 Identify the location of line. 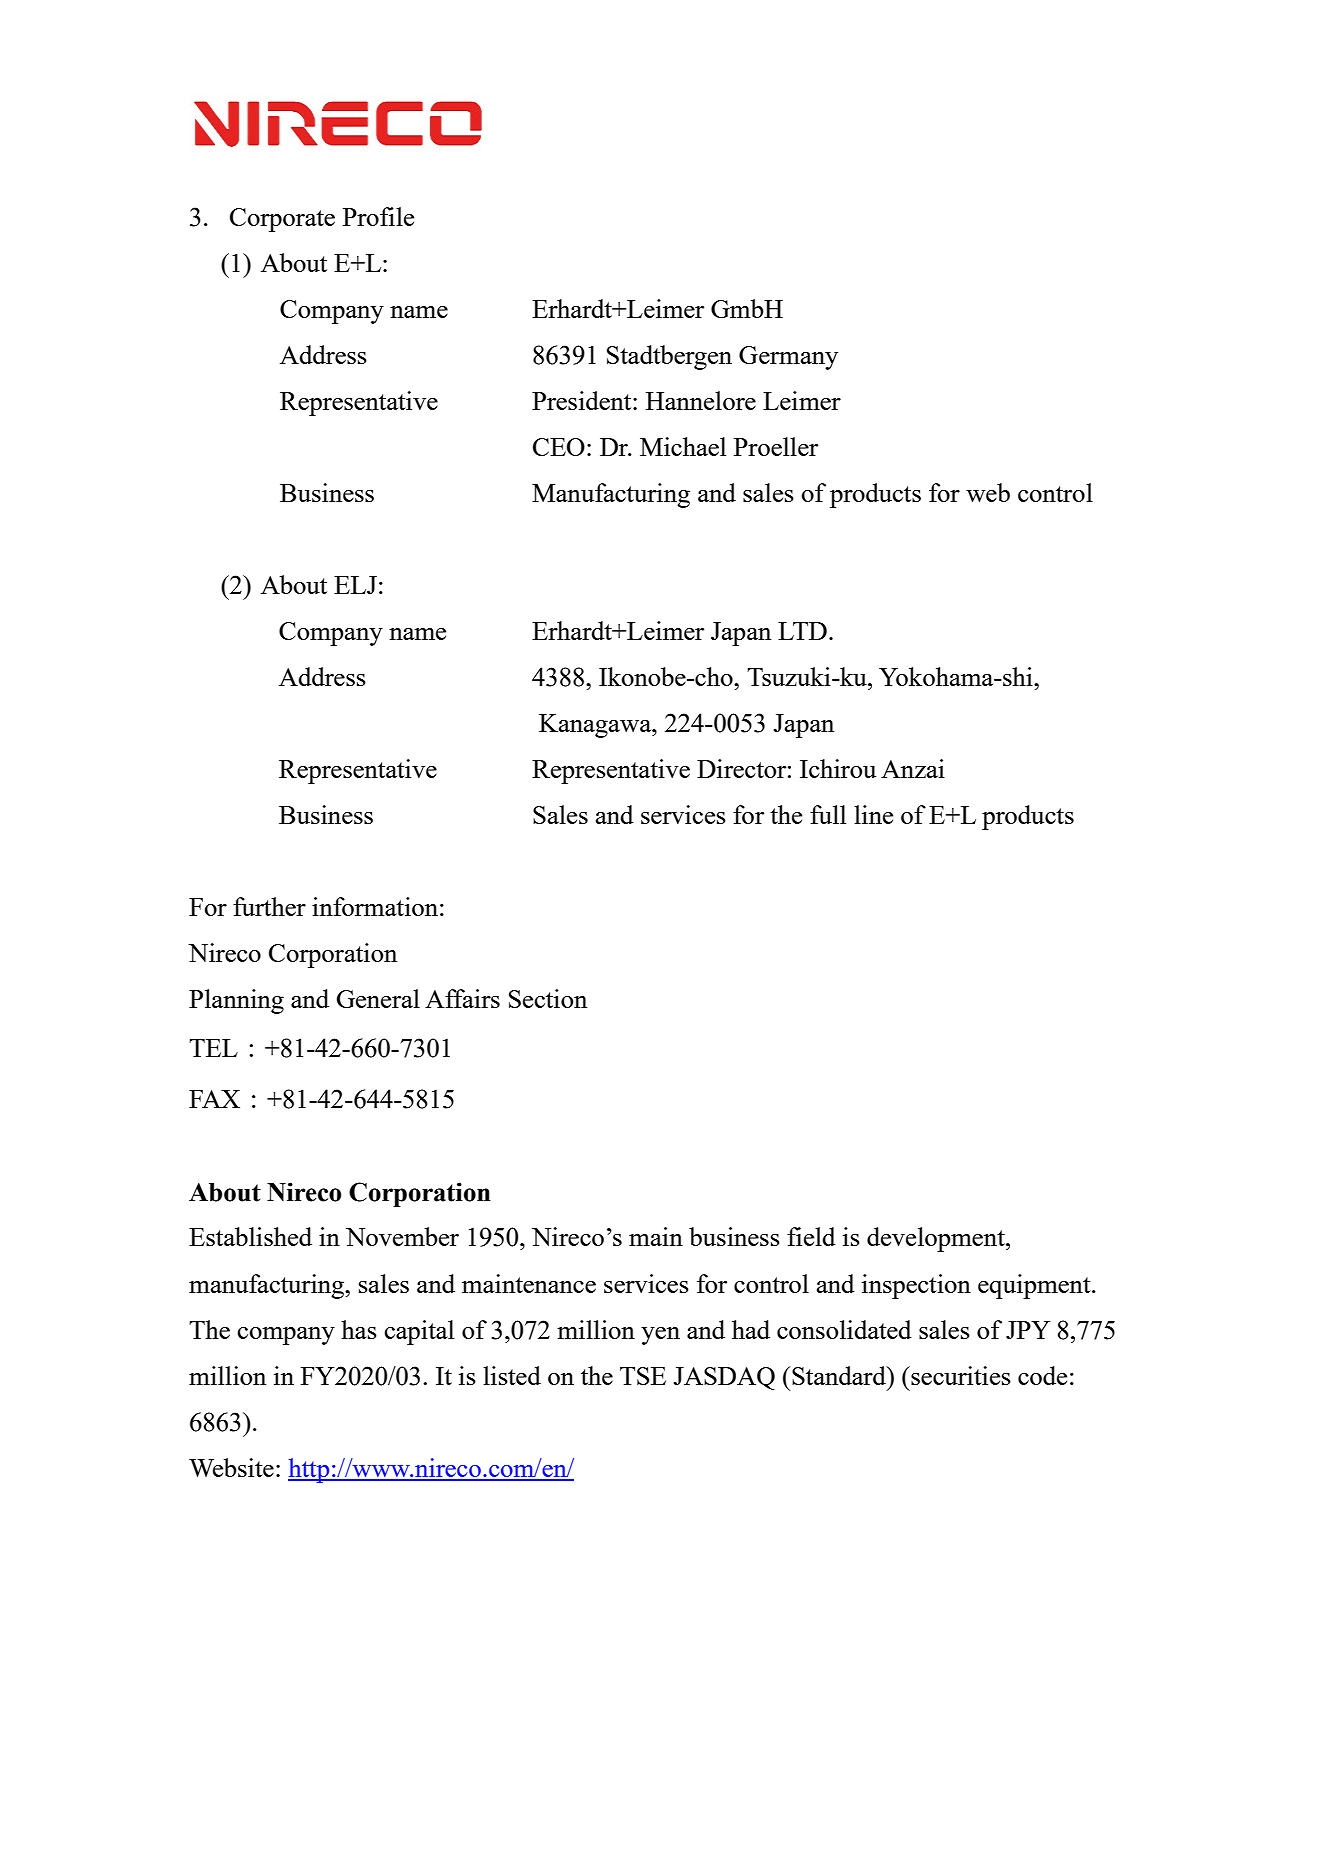
(873, 814).
